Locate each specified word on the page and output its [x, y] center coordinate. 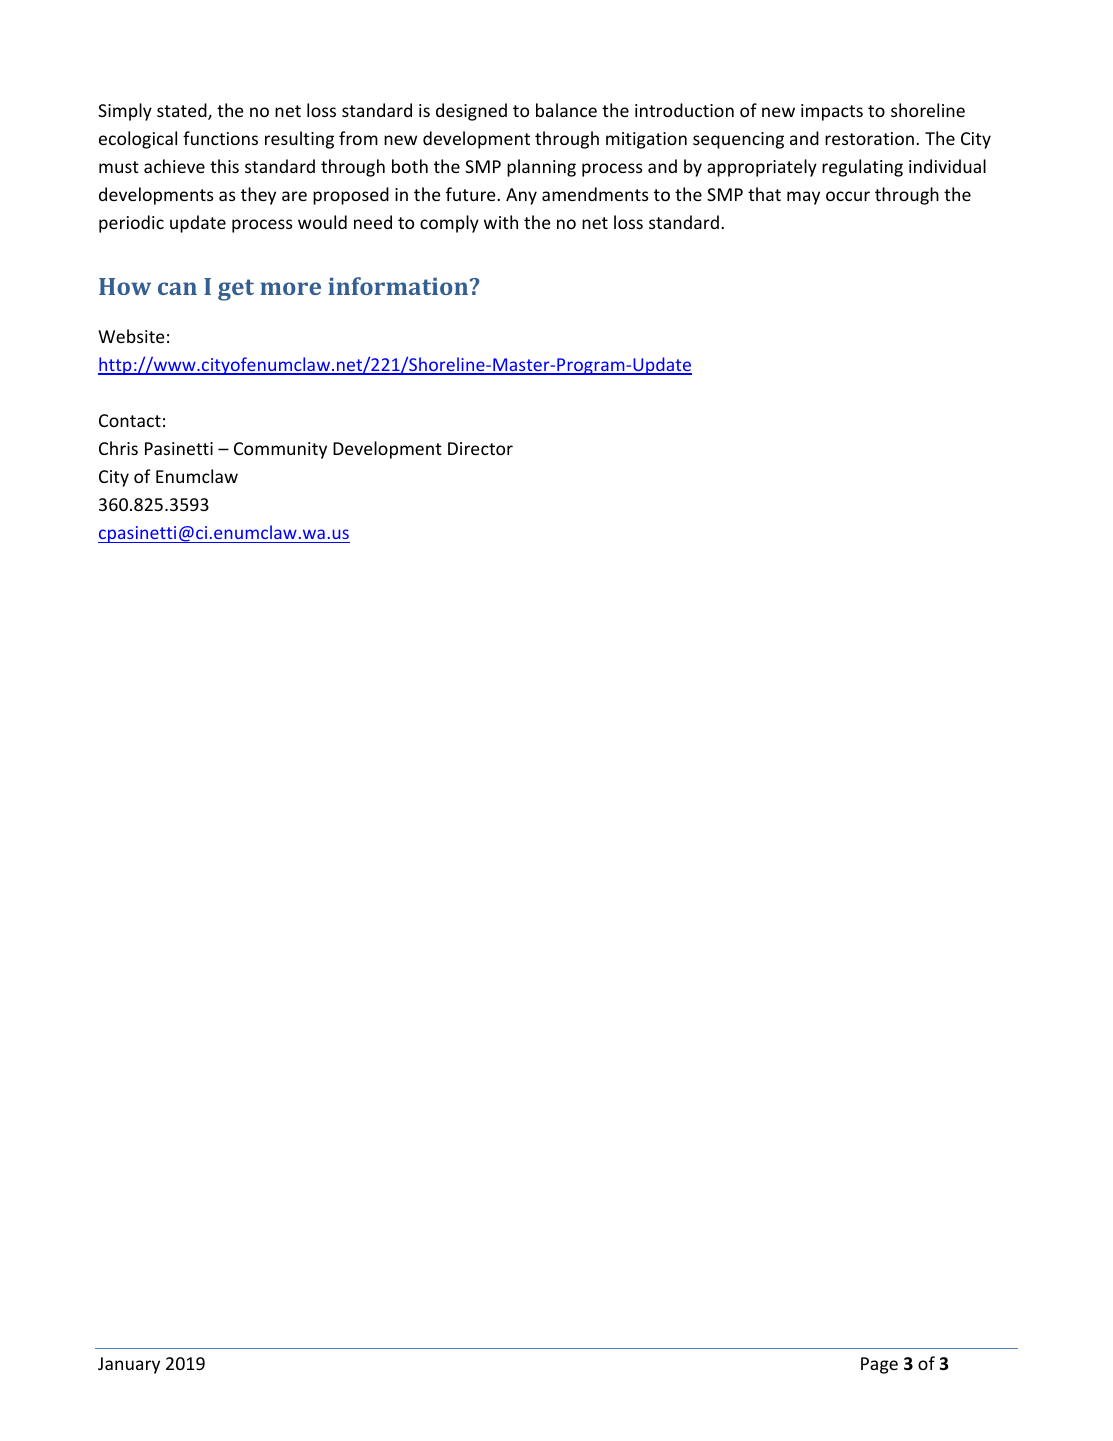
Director [480, 448]
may [803, 198]
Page [879, 1365]
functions [220, 138]
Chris [118, 448]
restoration [869, 138]
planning [541, 168]
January [129, 1365]
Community [280, 450]
